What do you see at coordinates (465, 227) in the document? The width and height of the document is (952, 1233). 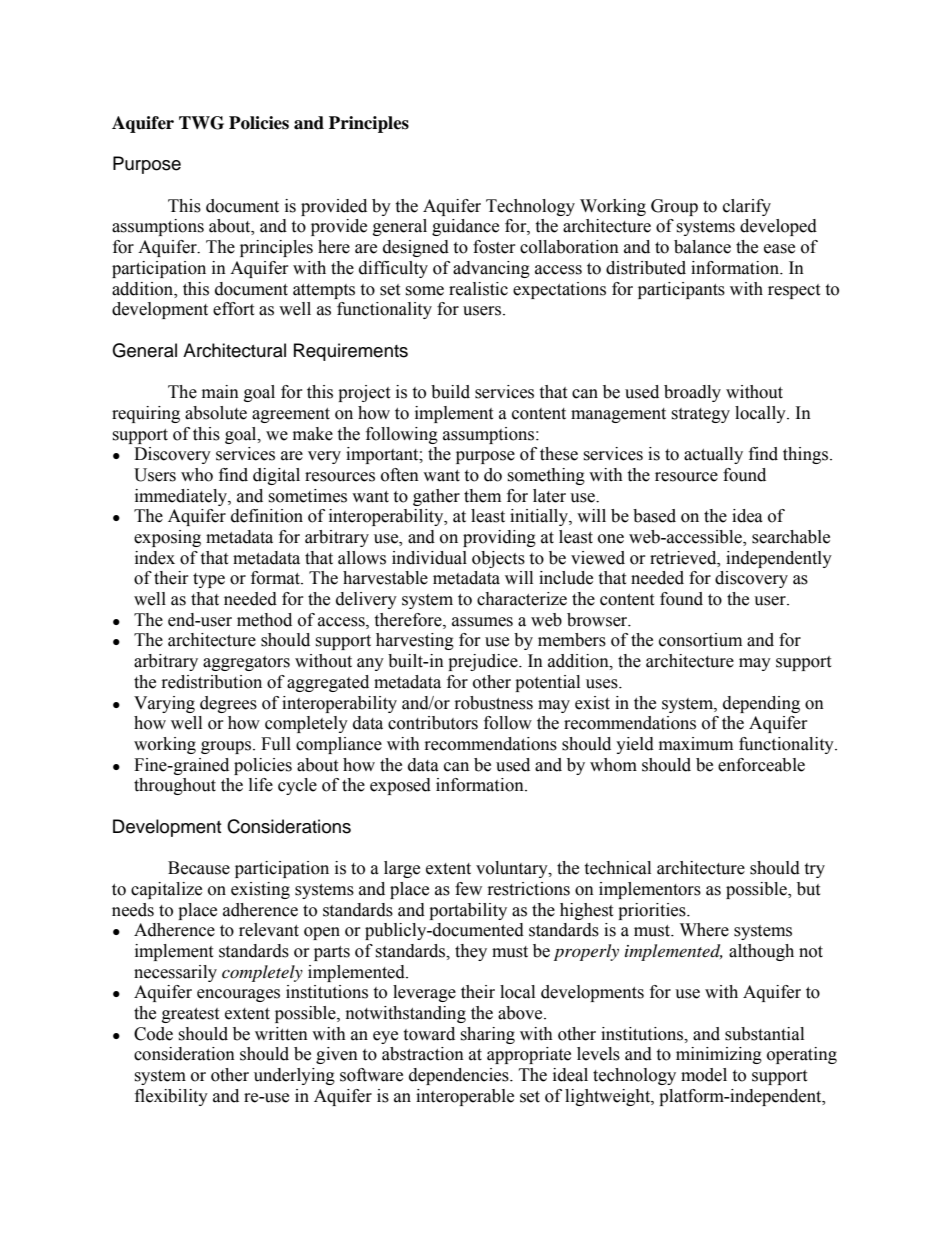 I see `guidance` at bounding box center [465, 227].
